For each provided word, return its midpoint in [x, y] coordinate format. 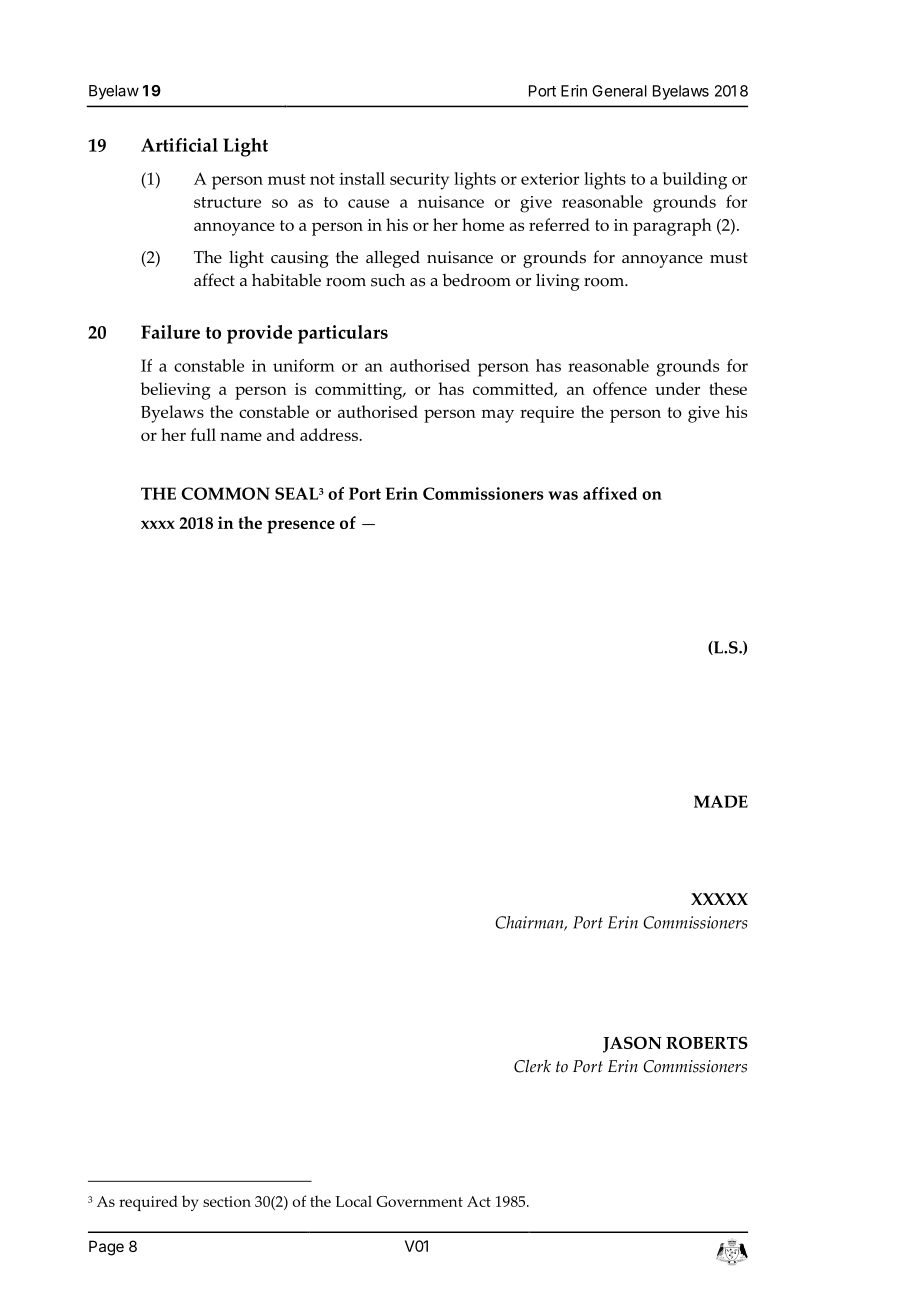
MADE [721, 801]
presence [301, 527]
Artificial [179, 145]
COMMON [225, 493]
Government [419, 1201]
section [227, 1201]
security [419, 181]
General [619, 91]
